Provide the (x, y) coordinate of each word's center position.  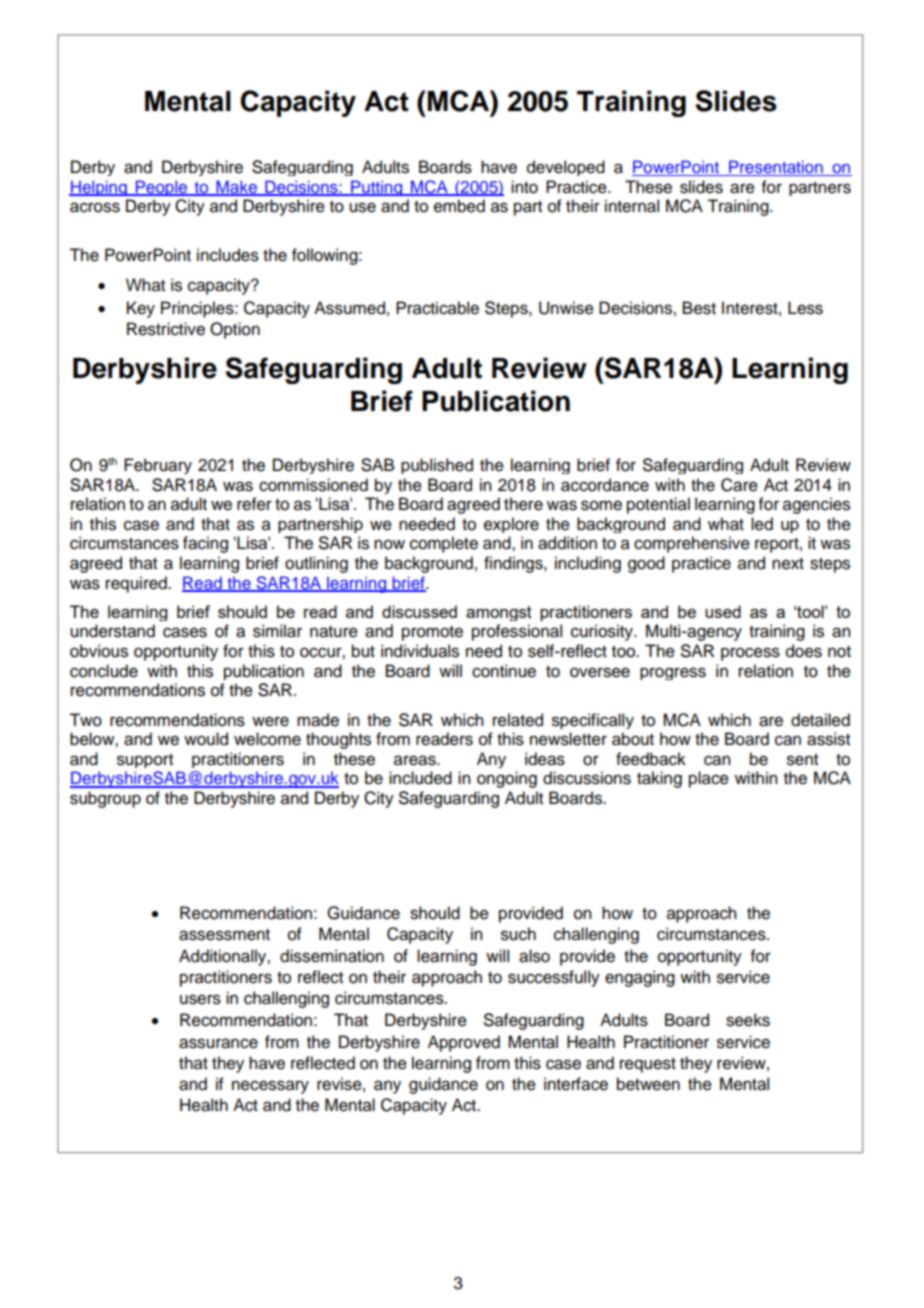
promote (432, 633)
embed (459, 206)
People (161, 188)
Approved (464, 1043)
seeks (748, 1020)
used (723, 611)
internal (632, 206)
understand (112, 631)
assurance (218, 1043)
